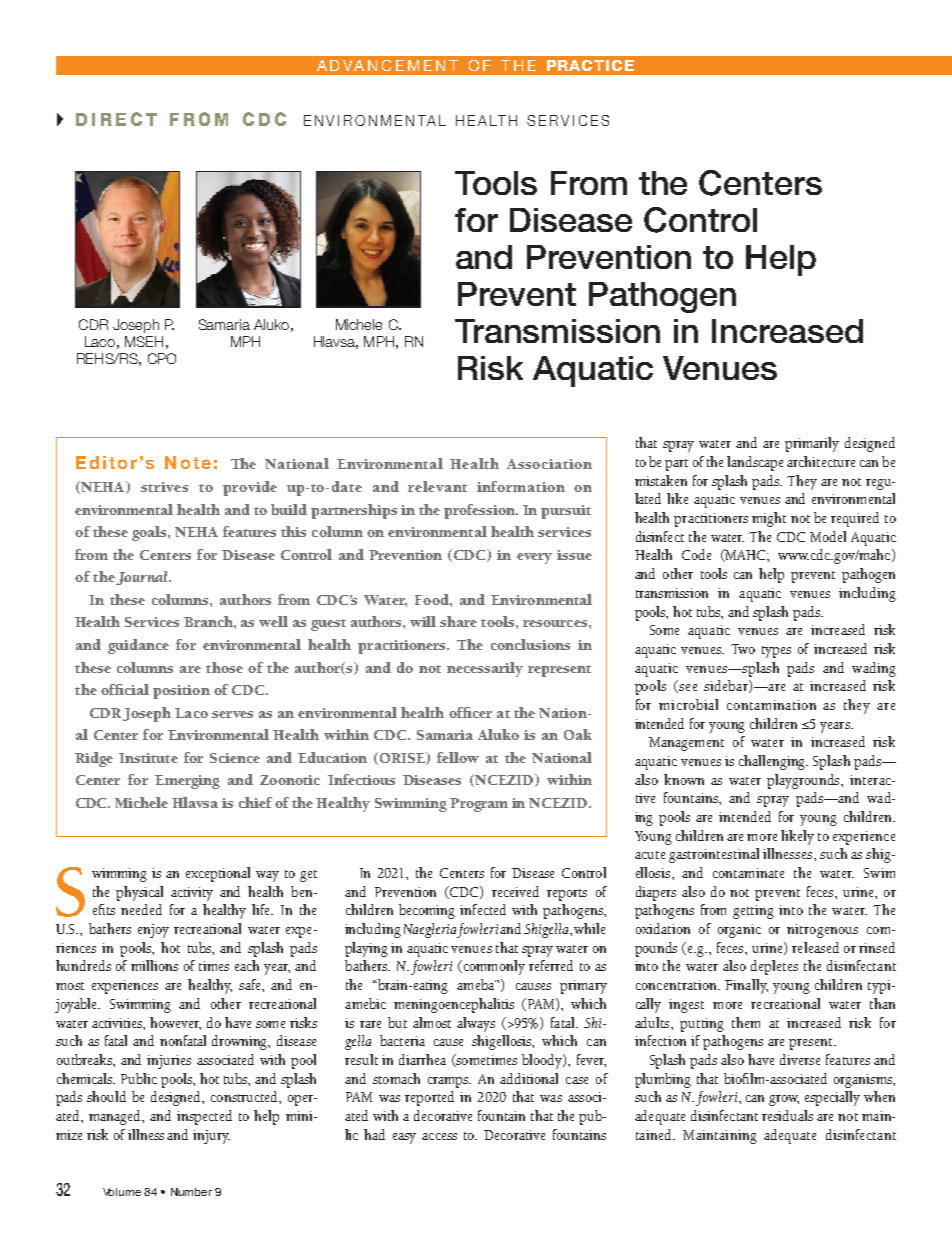 Image resolution: width=952 pixels, height=1233 pixels. I want to click on playgrounds, so click(805, 781).
